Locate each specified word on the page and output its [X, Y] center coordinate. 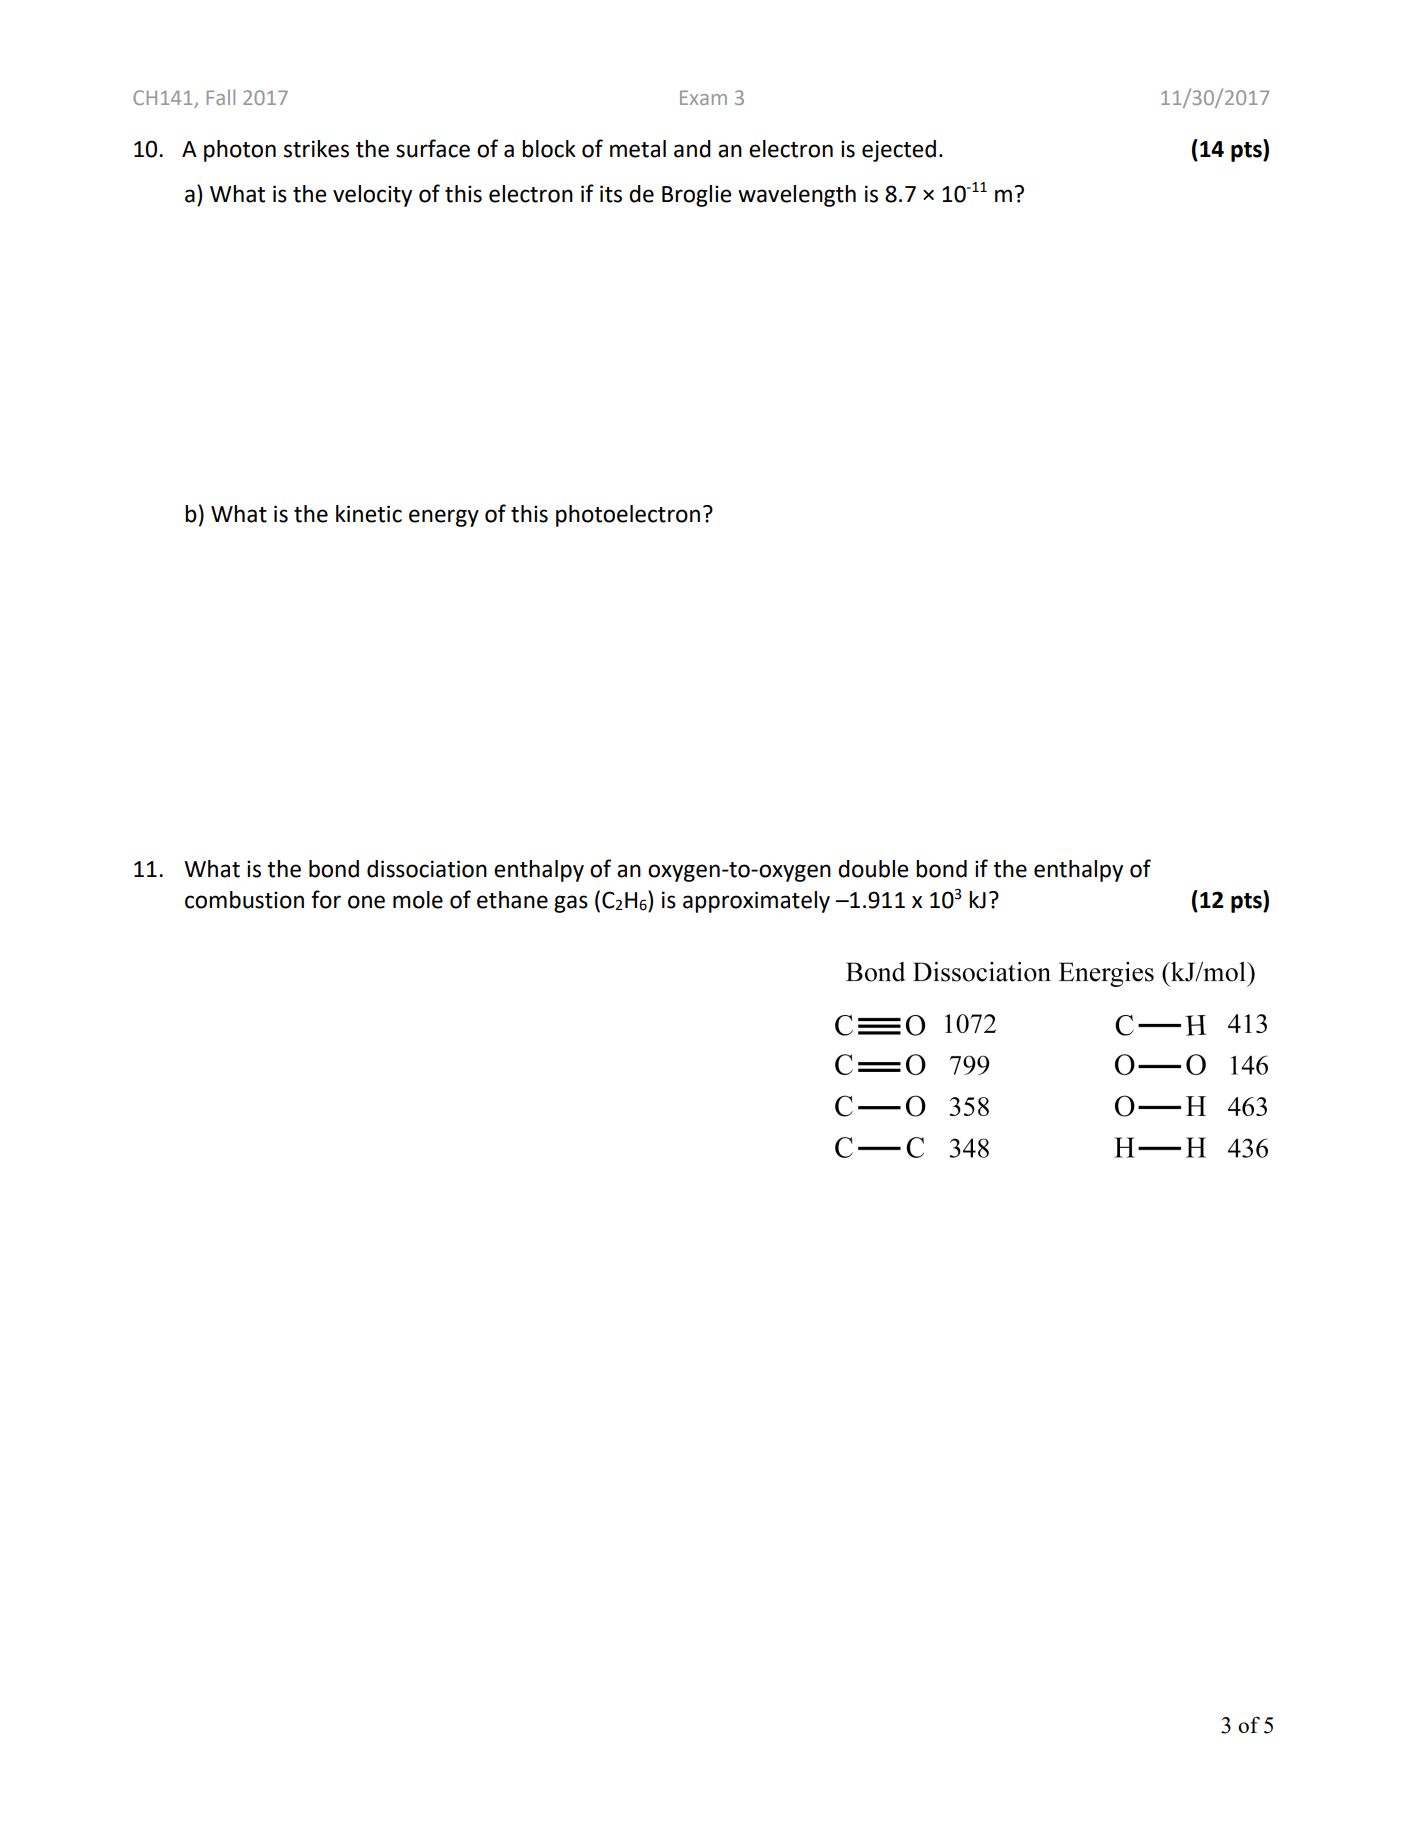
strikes [316, 149]
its [611, 194]
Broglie [696, 196]
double [873, 869]
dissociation [427, 869]
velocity [372, 196]
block [549, 149]
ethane [512, 900]
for [326, 899]
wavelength [797, 196]
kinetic [369, 514]
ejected [899, 151]
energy [444, 518]
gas [571, 904]
